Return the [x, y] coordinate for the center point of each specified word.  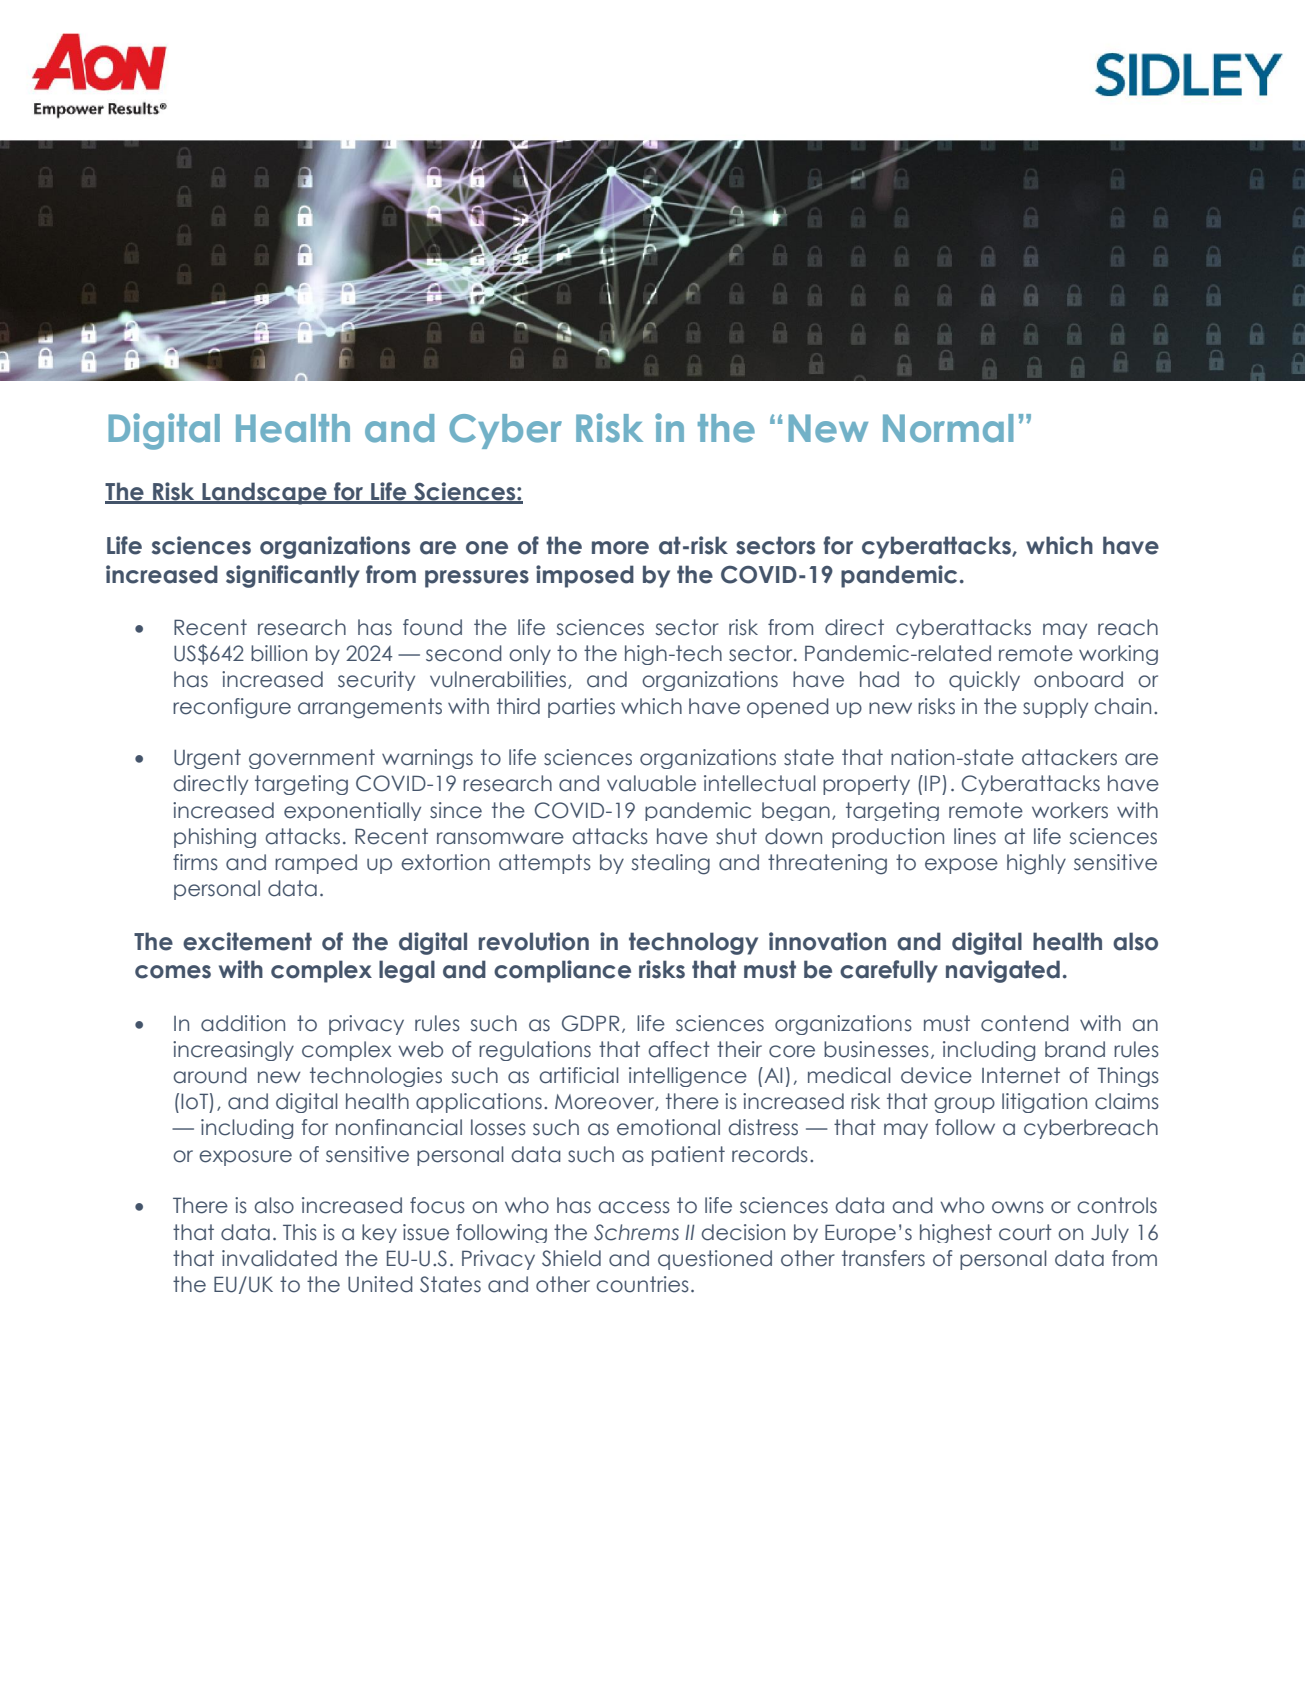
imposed [585, 576]
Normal [948, 428]
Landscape [264, 493]
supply [1055, 708]
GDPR [590, 1023]
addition [243, 1023]
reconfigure [232, 708]
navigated [1003, 971]
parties [581, 708]
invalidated [279, 1258]
